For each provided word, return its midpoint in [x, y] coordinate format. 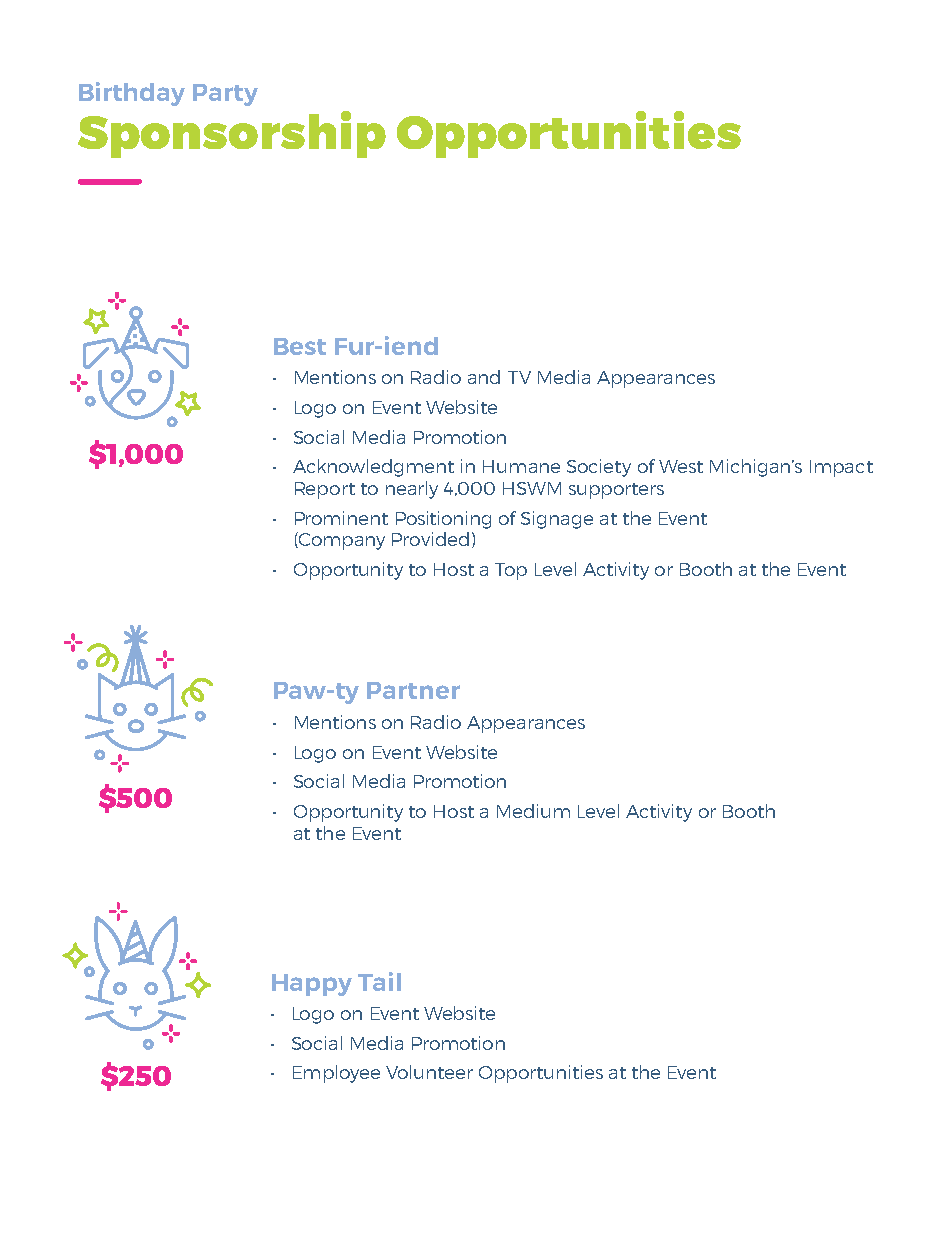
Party [225, 95]
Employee [336, 1074]
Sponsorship [232, 134]
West [681, 466]
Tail [379, 981]
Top [511, 571]
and [484, 377]
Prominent [341, 518]
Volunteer [429, 1072]
